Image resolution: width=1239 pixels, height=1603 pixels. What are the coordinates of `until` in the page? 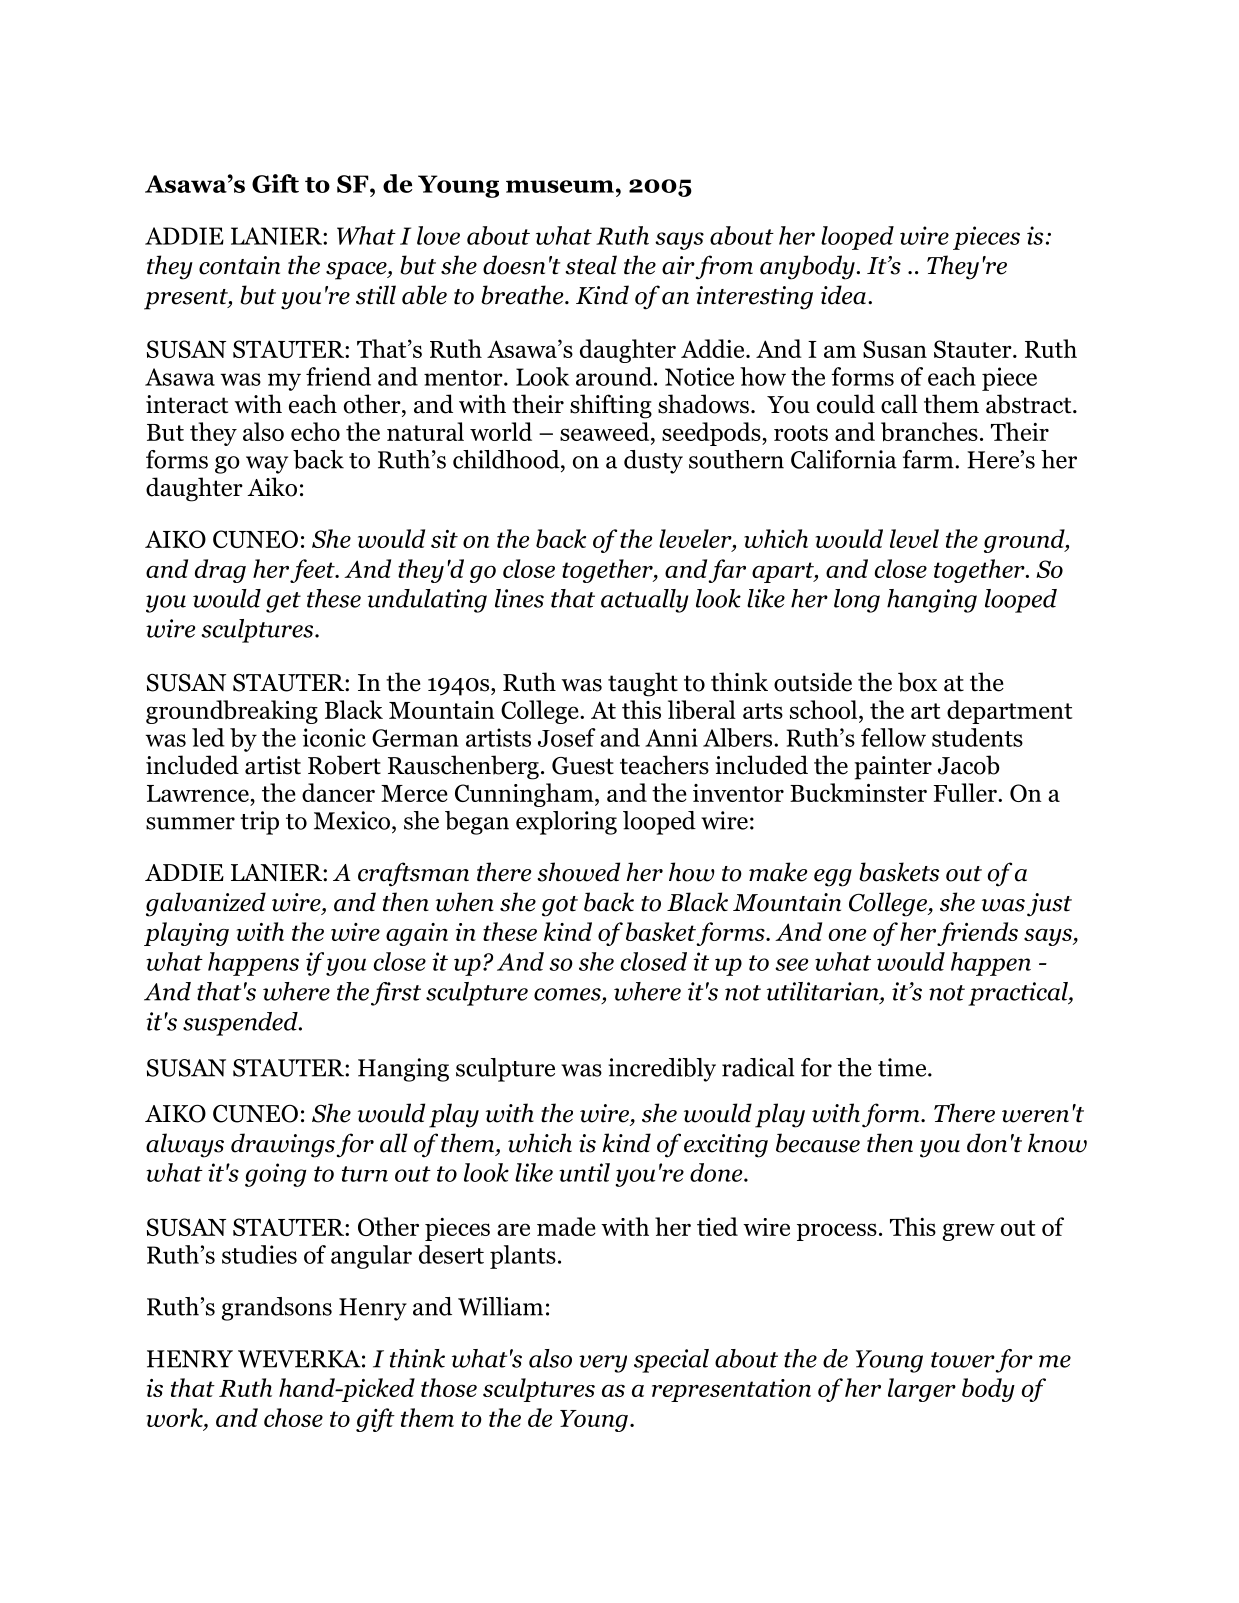 It's located at (584, 1172).
